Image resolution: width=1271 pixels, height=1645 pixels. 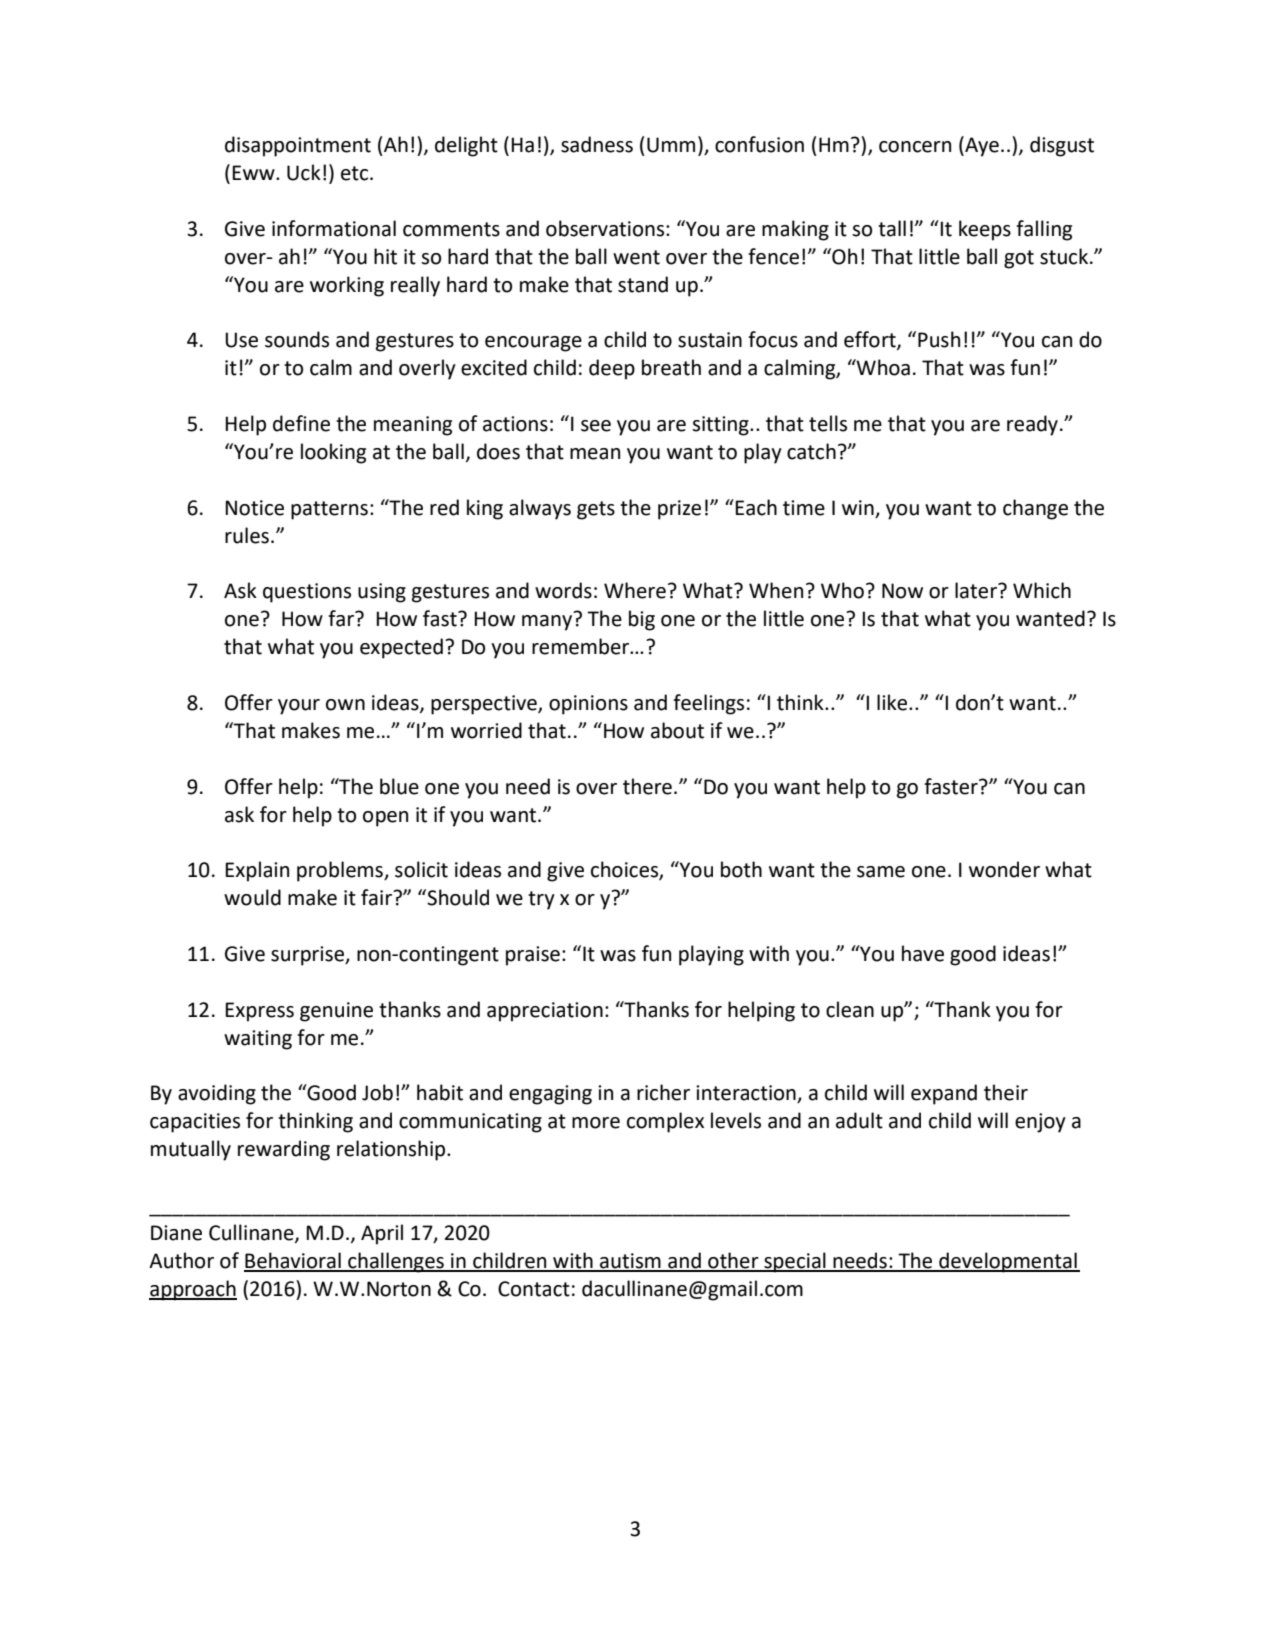 What do you see at coordinates (293, 1261) in the page?
I see `Behavioral` at bounding box center [293, 1261].
